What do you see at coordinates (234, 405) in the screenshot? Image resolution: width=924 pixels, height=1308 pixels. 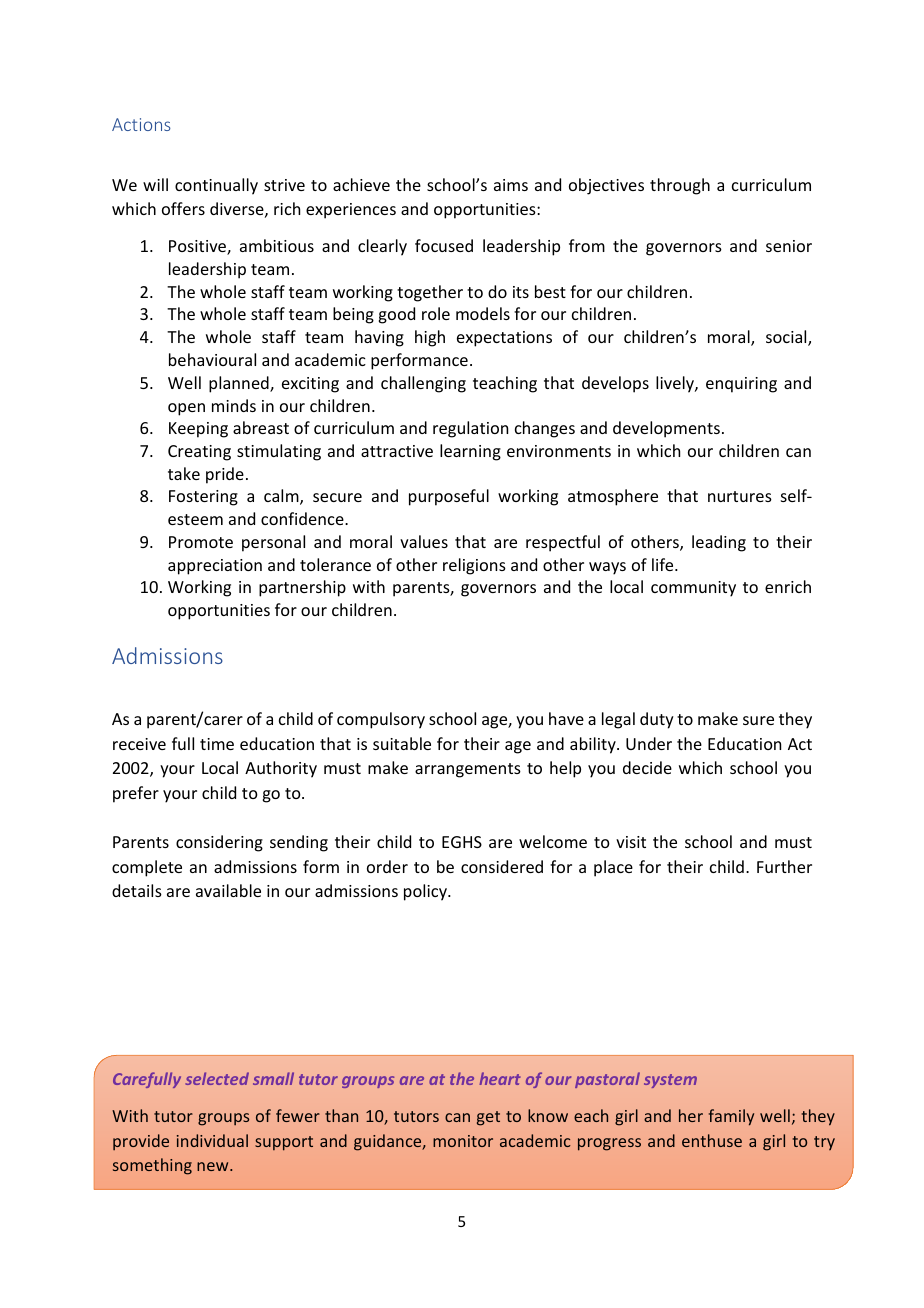 I see `minds` at bounding box center [234, 405].
